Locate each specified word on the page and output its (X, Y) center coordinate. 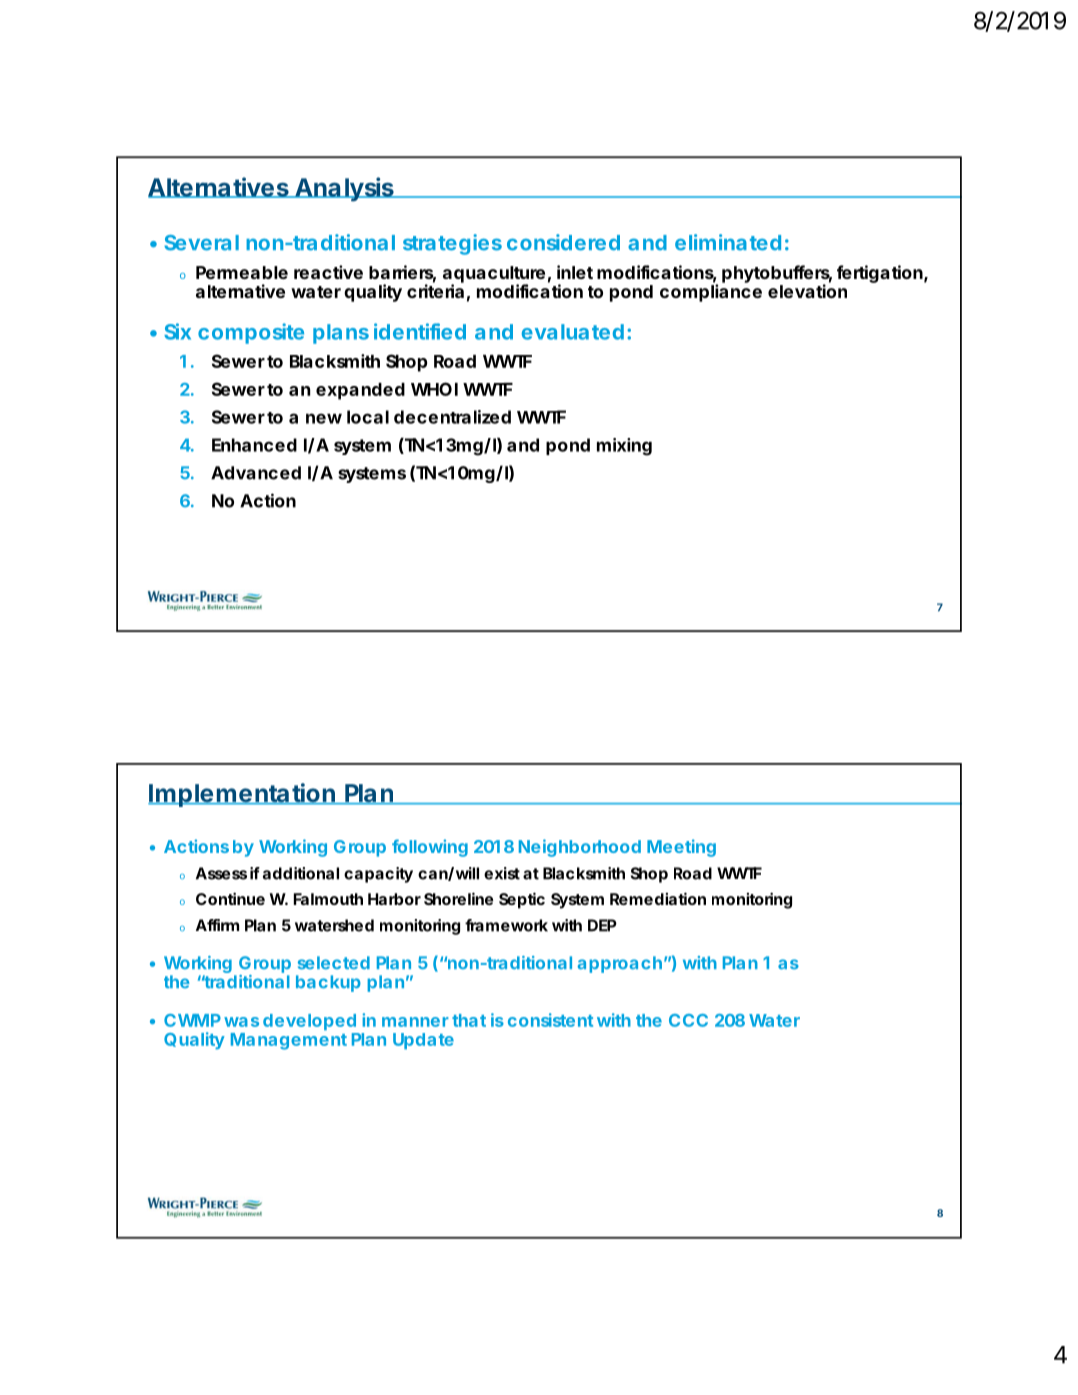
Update (423, 1041)
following (430, 848)
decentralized (452, 417)
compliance (711, 293)
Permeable (242, 272)
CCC (688, 1020)
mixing (624, 447)
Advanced (256, 473)
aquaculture (497, 275)
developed (309, 1022)
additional (301, 873)
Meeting (681, 848)
